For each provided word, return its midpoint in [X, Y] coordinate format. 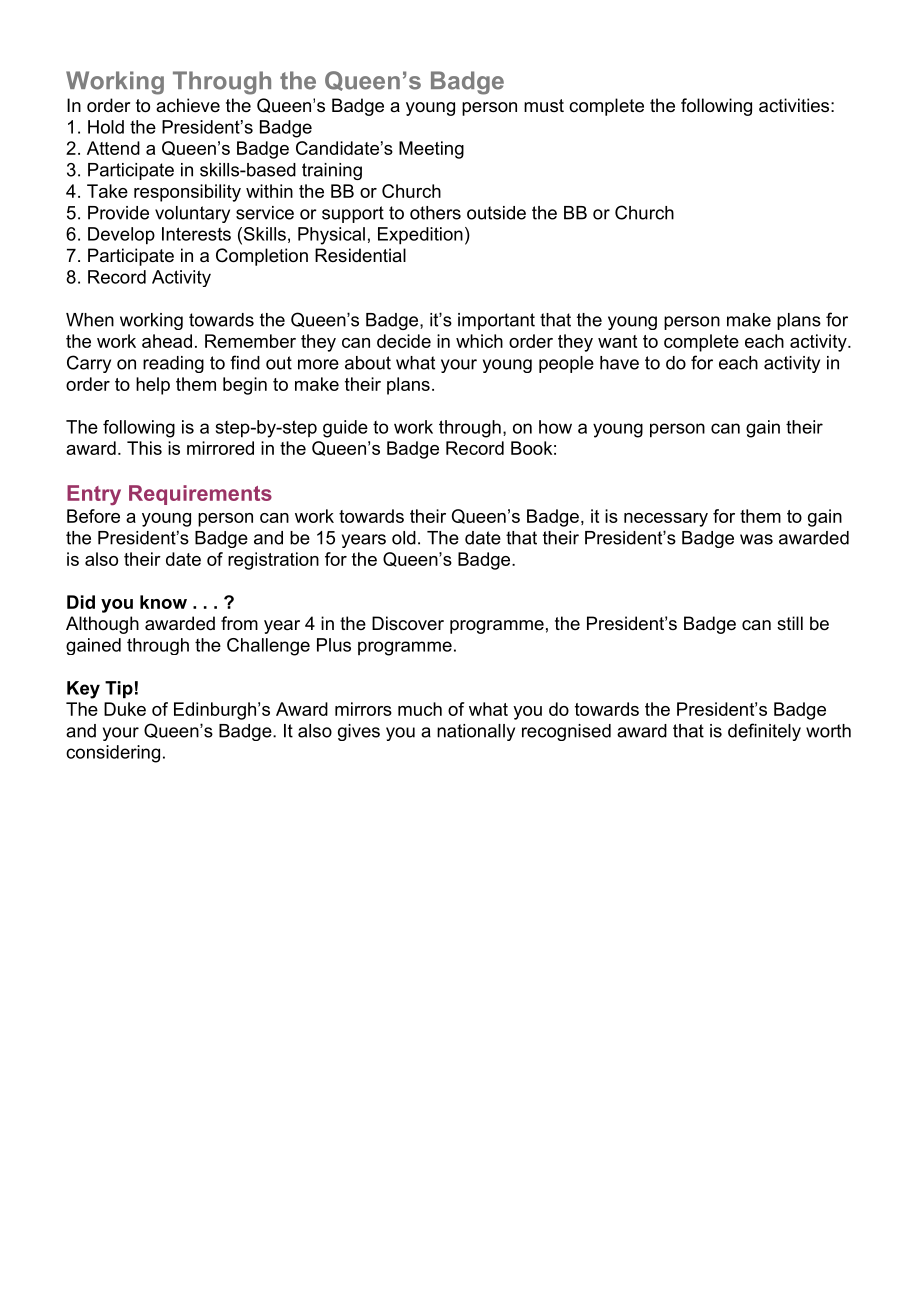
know [163, 602]
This [144, 448]
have [619, 363]
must [544, 106]
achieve [188, 105]
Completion [262, 257]
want [617, 341]
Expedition [420, 236]
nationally [476, 732]
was [756, 539]
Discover [408, 623]
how [555, 427]
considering [113, 754]
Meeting [431, 150]
